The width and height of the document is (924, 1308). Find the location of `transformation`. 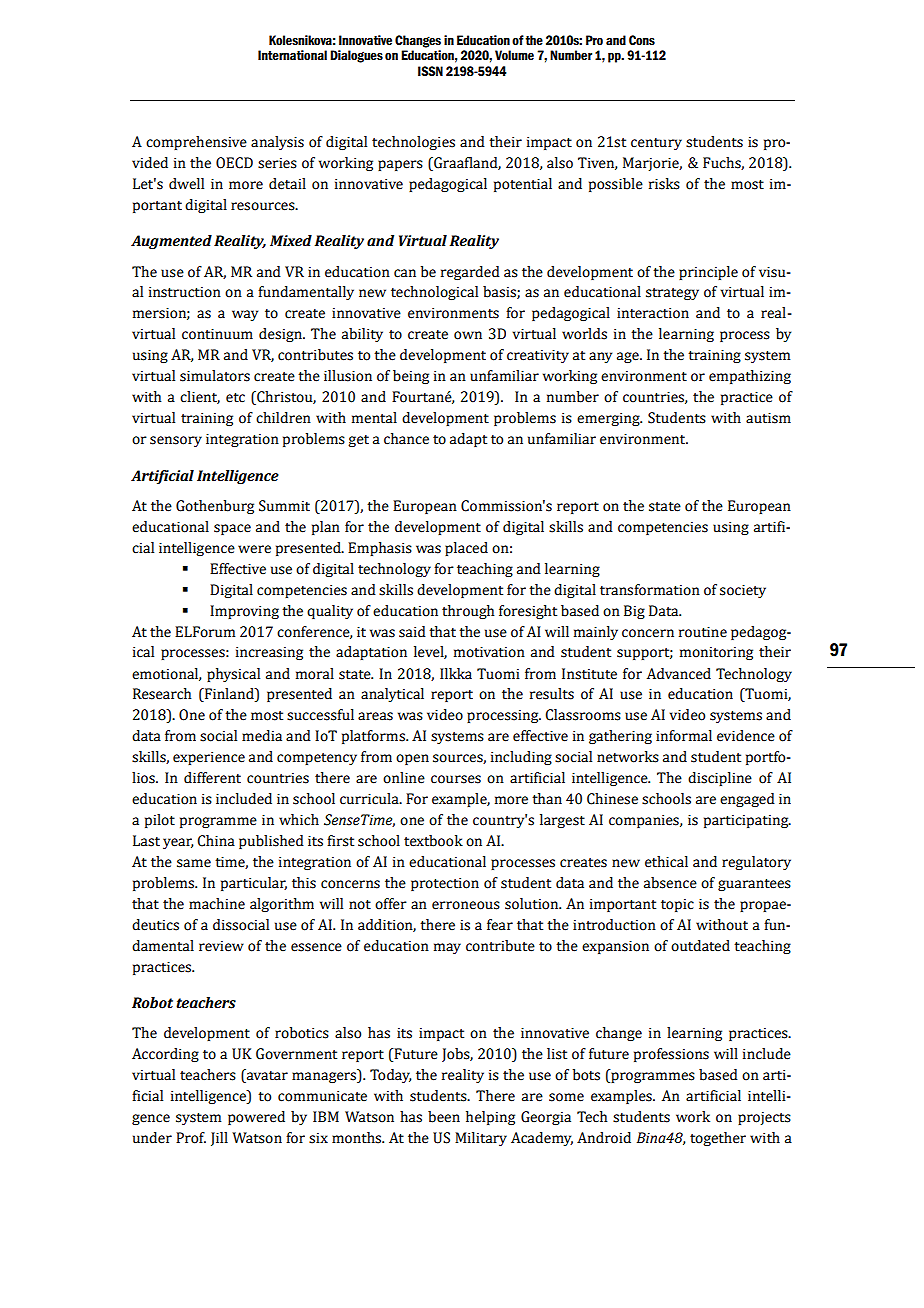

transformation is located at coordinates (650, 590).
